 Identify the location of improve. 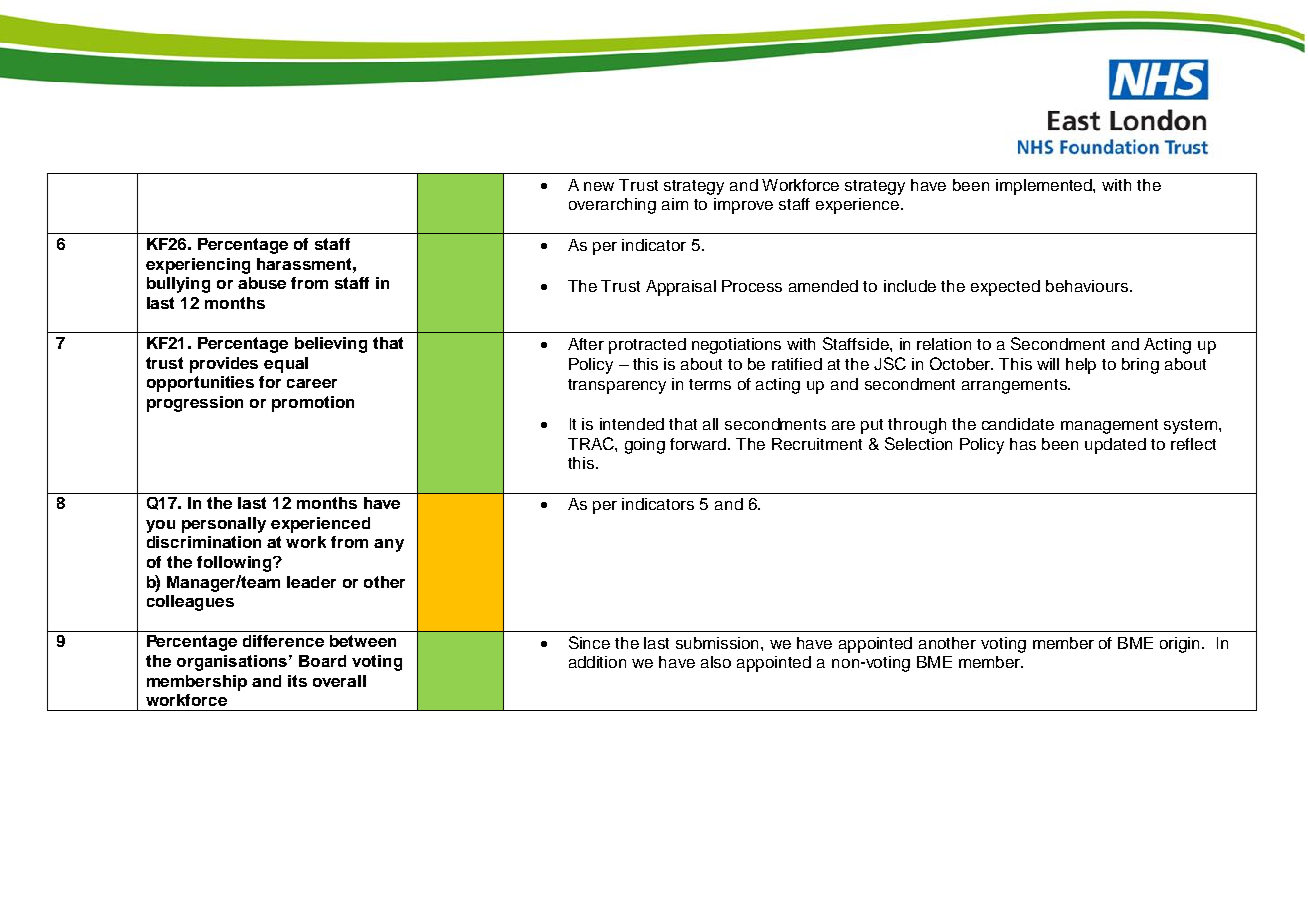
(743, 206).
